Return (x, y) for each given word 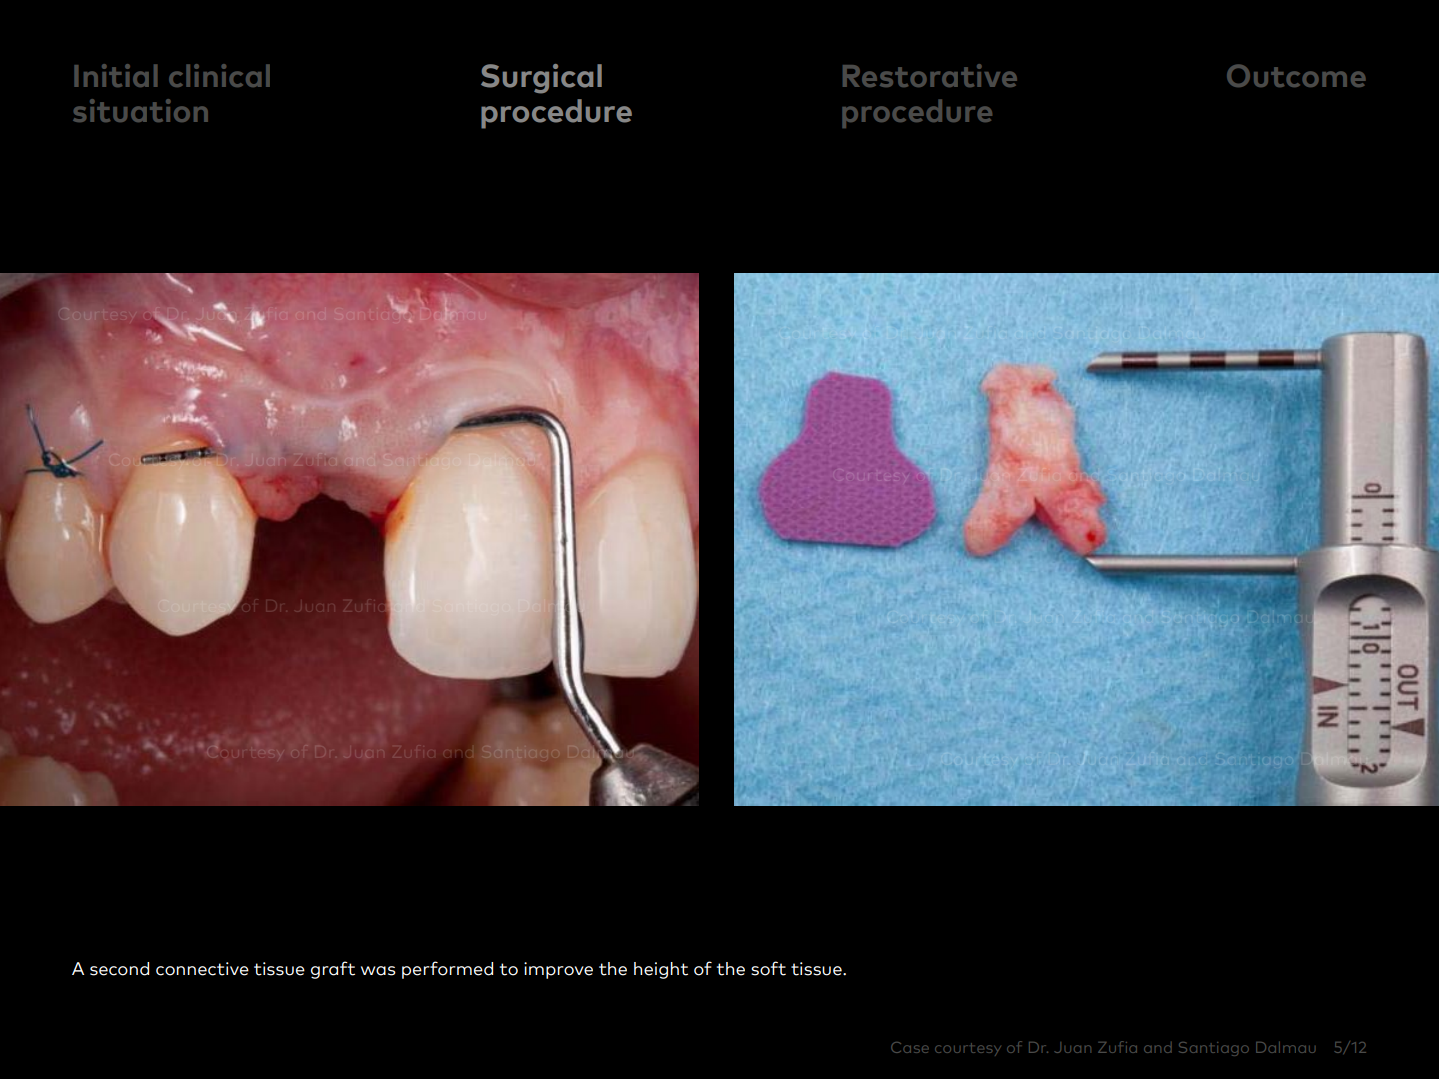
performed (447, 970)
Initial (115, 75)
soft (768, 968)
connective (202, 969)
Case (910, 1047)
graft (333, 970)
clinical (219, 75)
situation (140, 110)
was (378, 971)
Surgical (541, 79)
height (661, 970)
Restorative (930, 75)
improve (558, 970)
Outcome (1296, 75)
